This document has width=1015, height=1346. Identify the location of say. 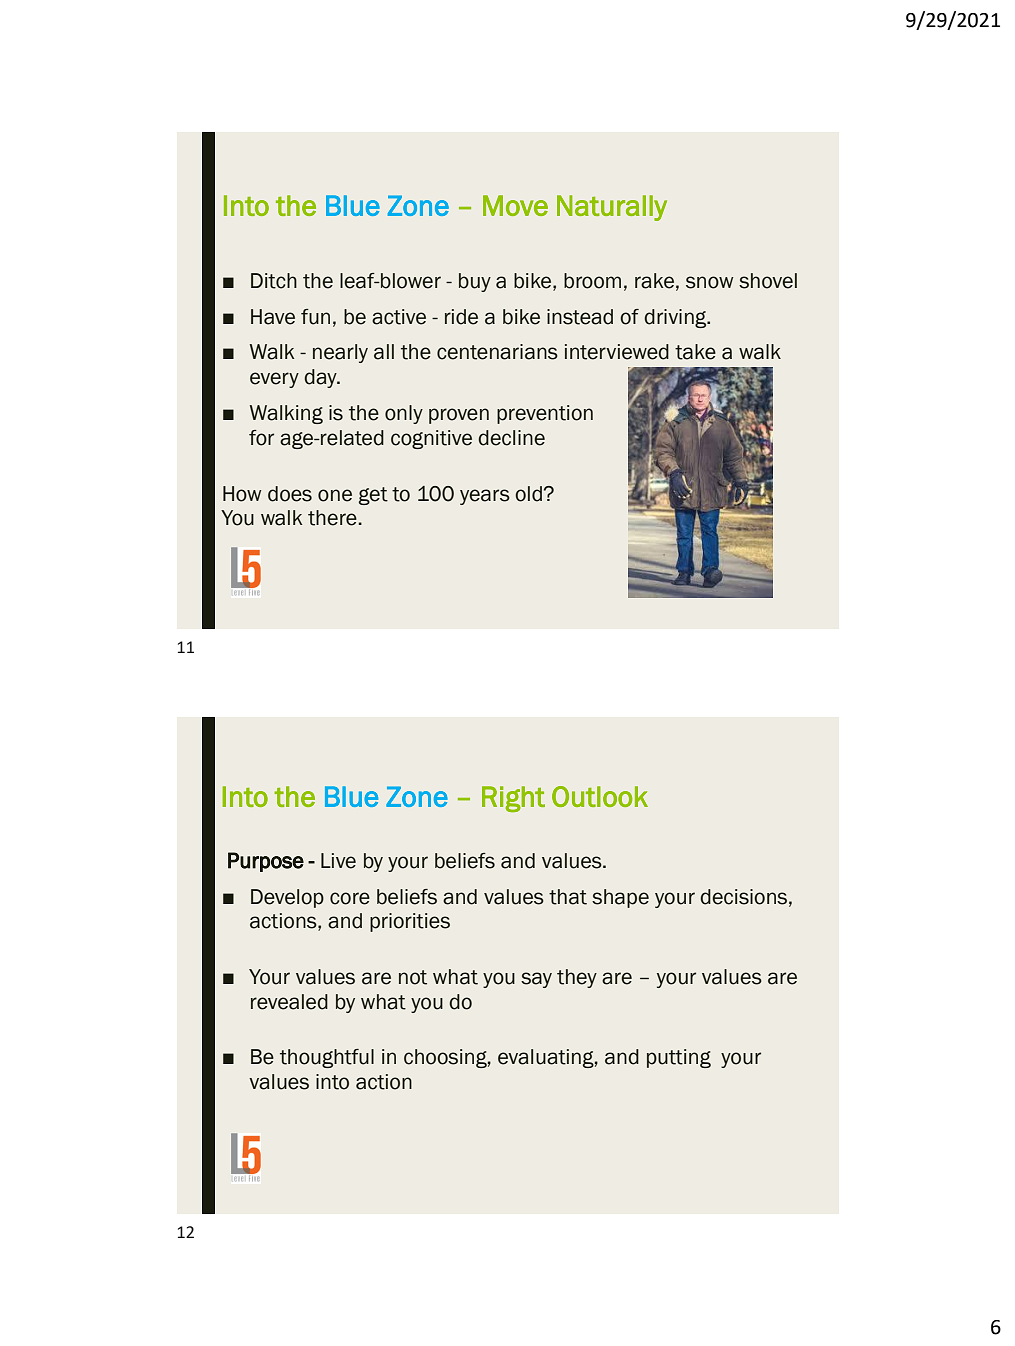
(536, 980).
